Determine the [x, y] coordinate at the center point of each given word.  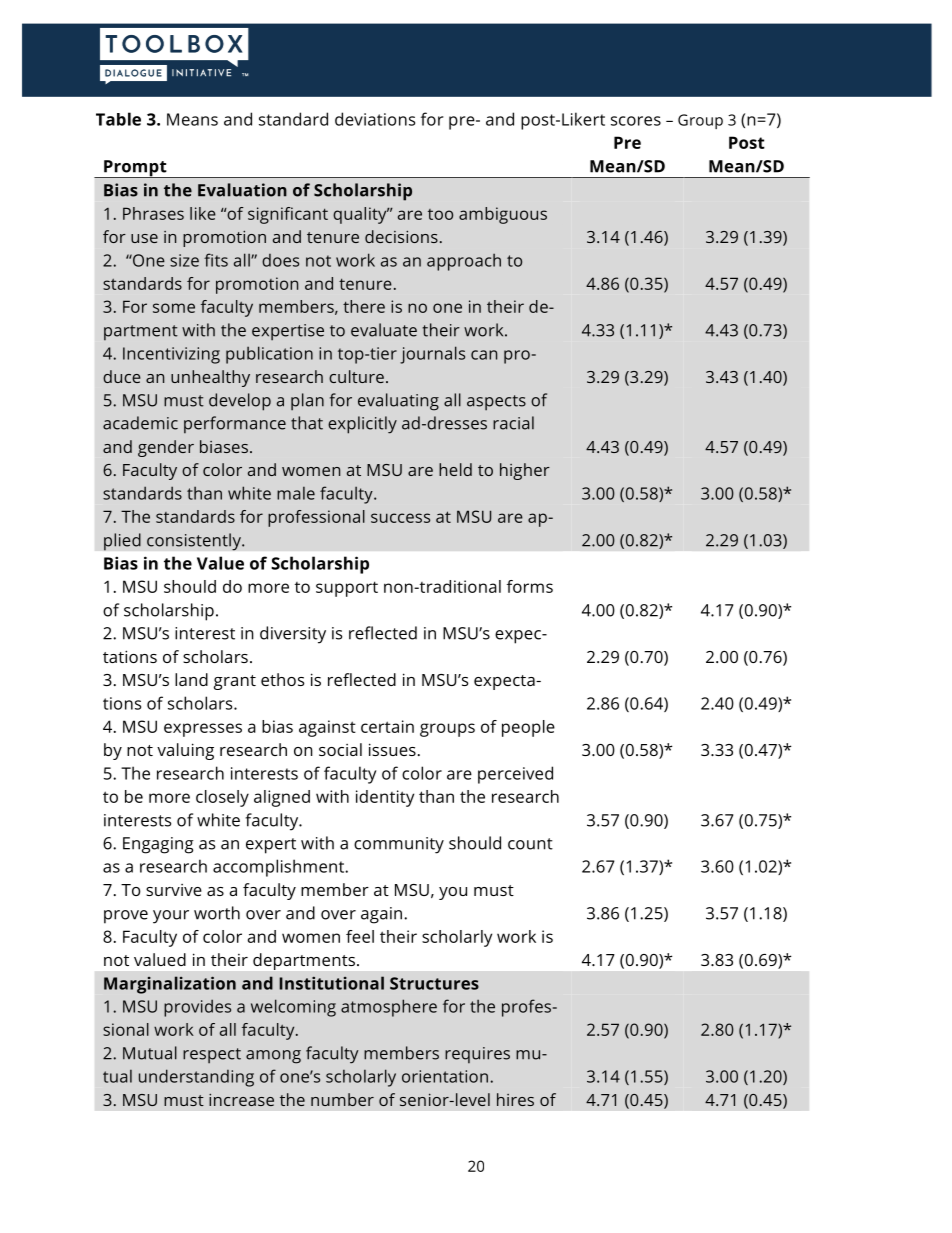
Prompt [135, 169]
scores [636, 121]
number [342, 1099]
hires [515, 1099]
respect [212, 1056]
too [440, 214]
